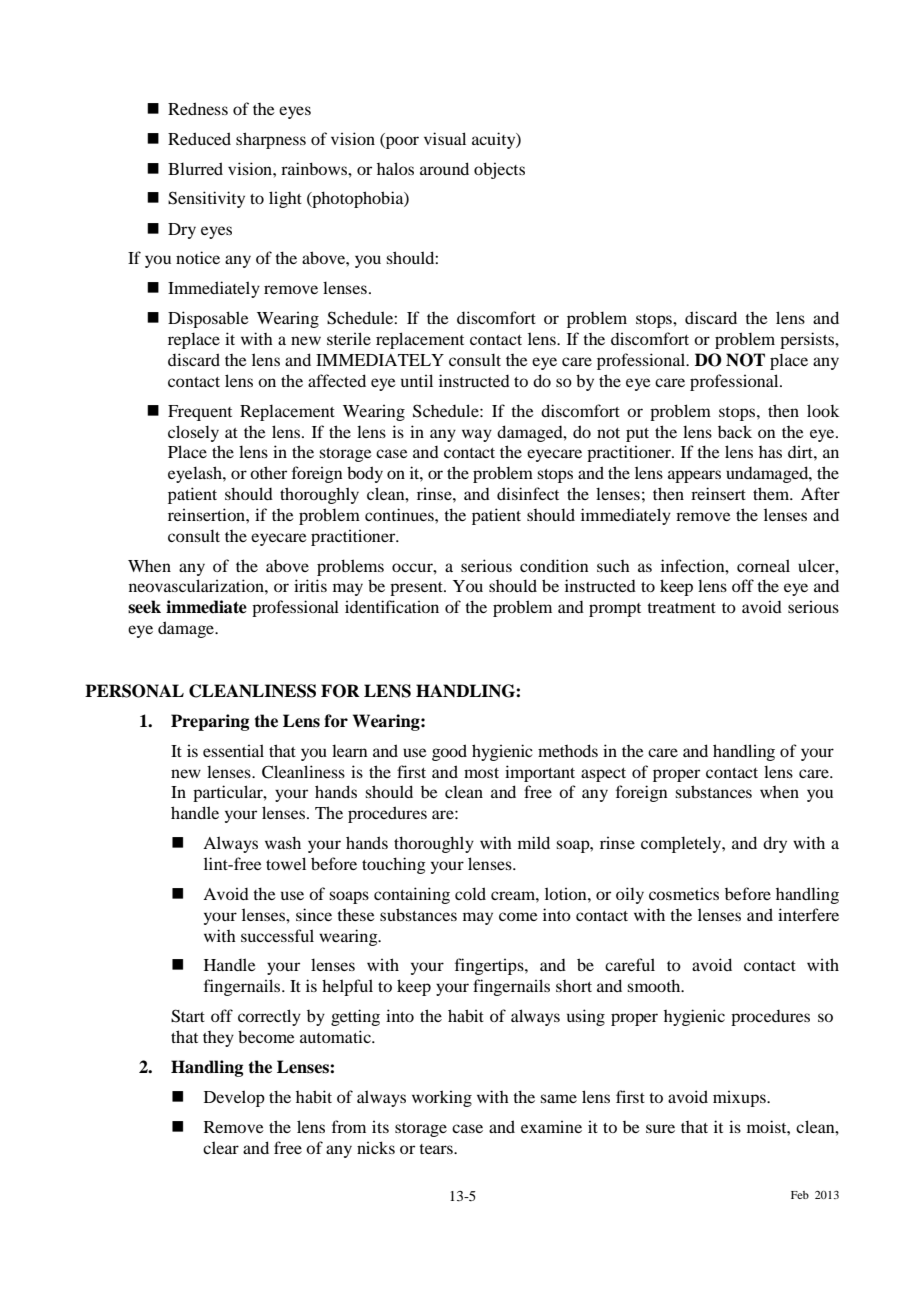 The width and height of the document is (924, 1308). I want to click on back, so click(735, 431).
